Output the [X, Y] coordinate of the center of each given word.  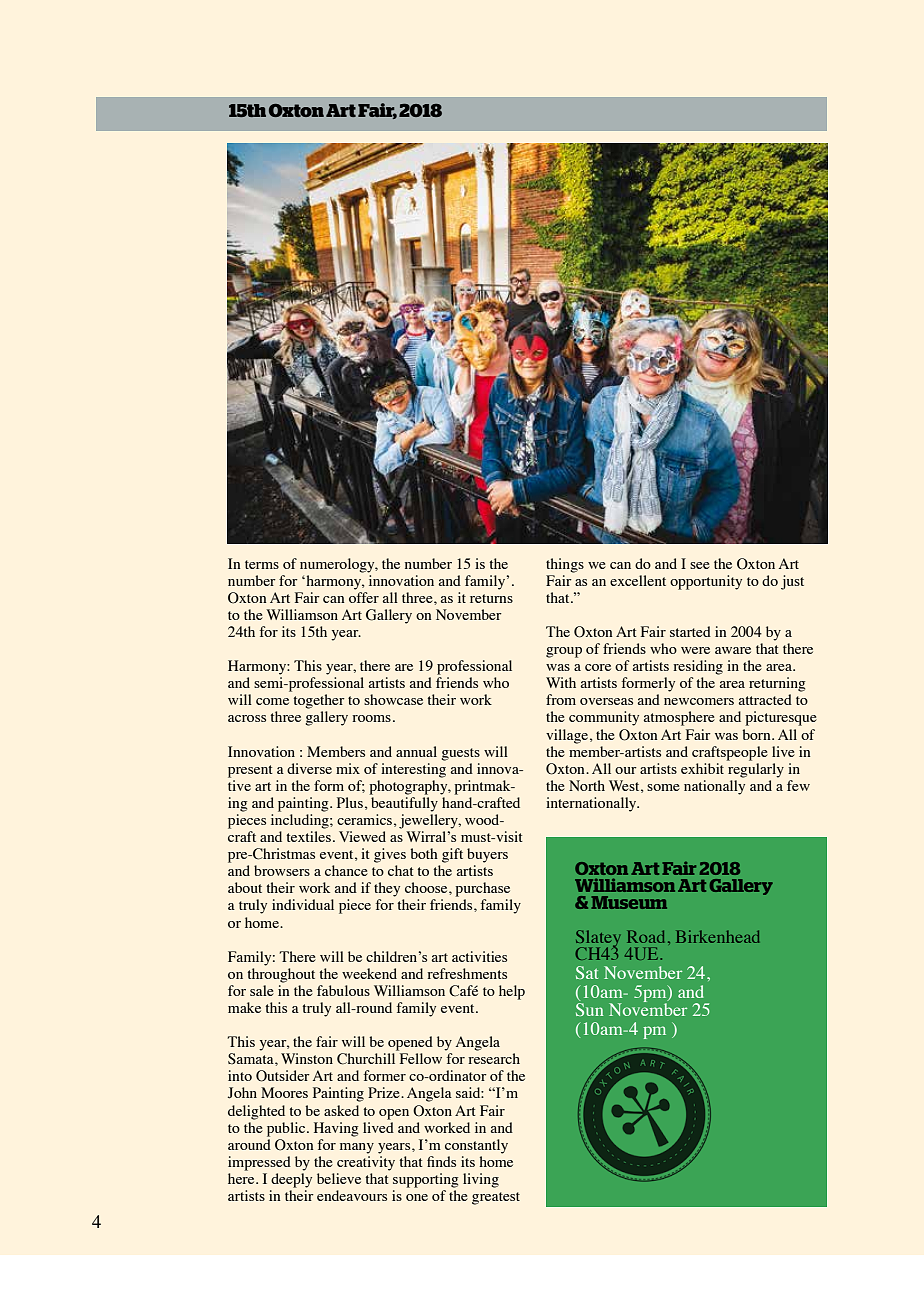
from [561, 699]
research [494, 1058]
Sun [589, 1009]
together [319, 701]
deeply [291, 1180]
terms [262, 564]
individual [303, 904]
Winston [307, 1058]
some [663, 787]
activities [479, 956]
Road [645, 936]
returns [491, 598]
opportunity [706, 582]
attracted [765, 699]
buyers [487, 855]
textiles [308, 836]
